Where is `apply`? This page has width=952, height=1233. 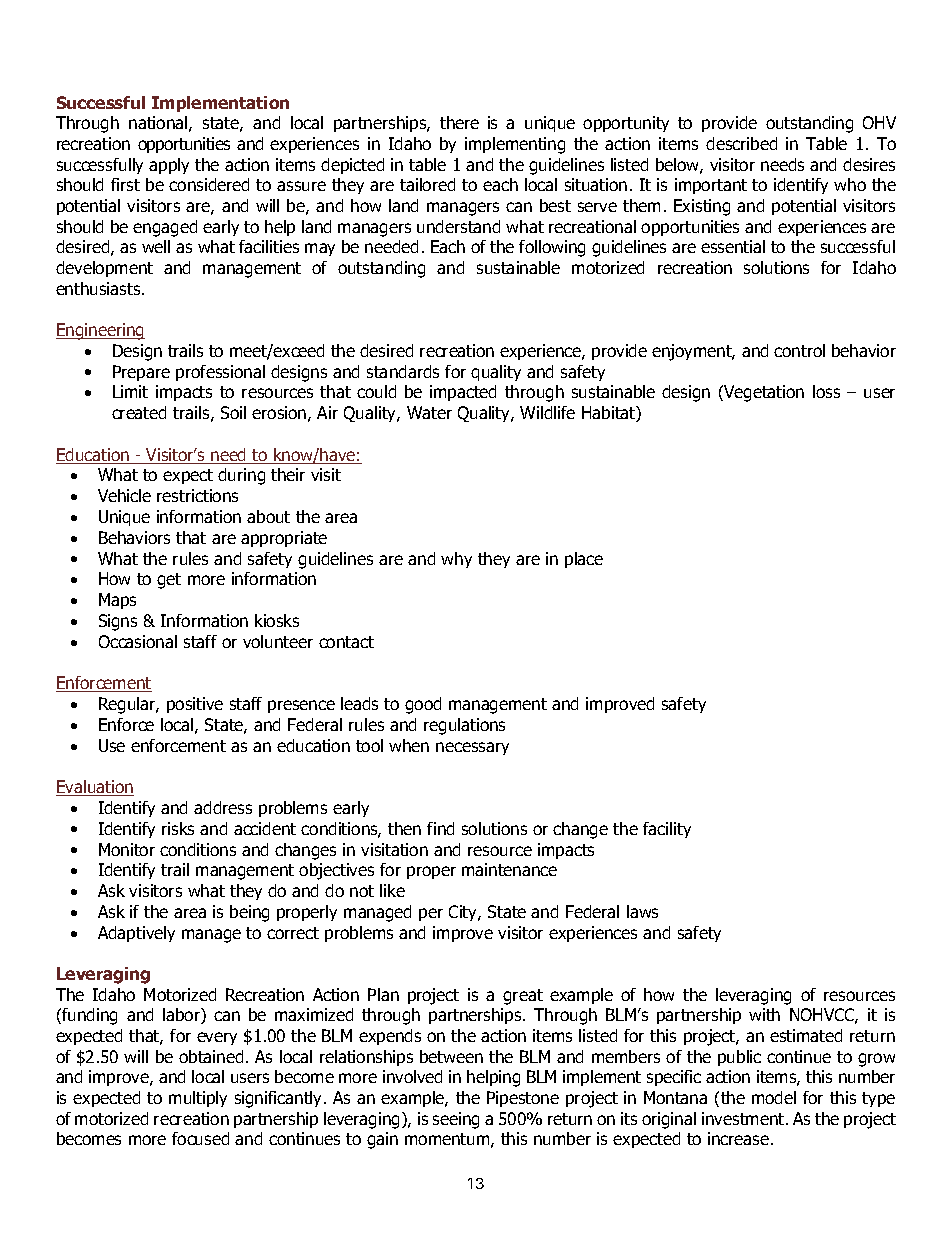
apply is located at coordinates (169, 166).
